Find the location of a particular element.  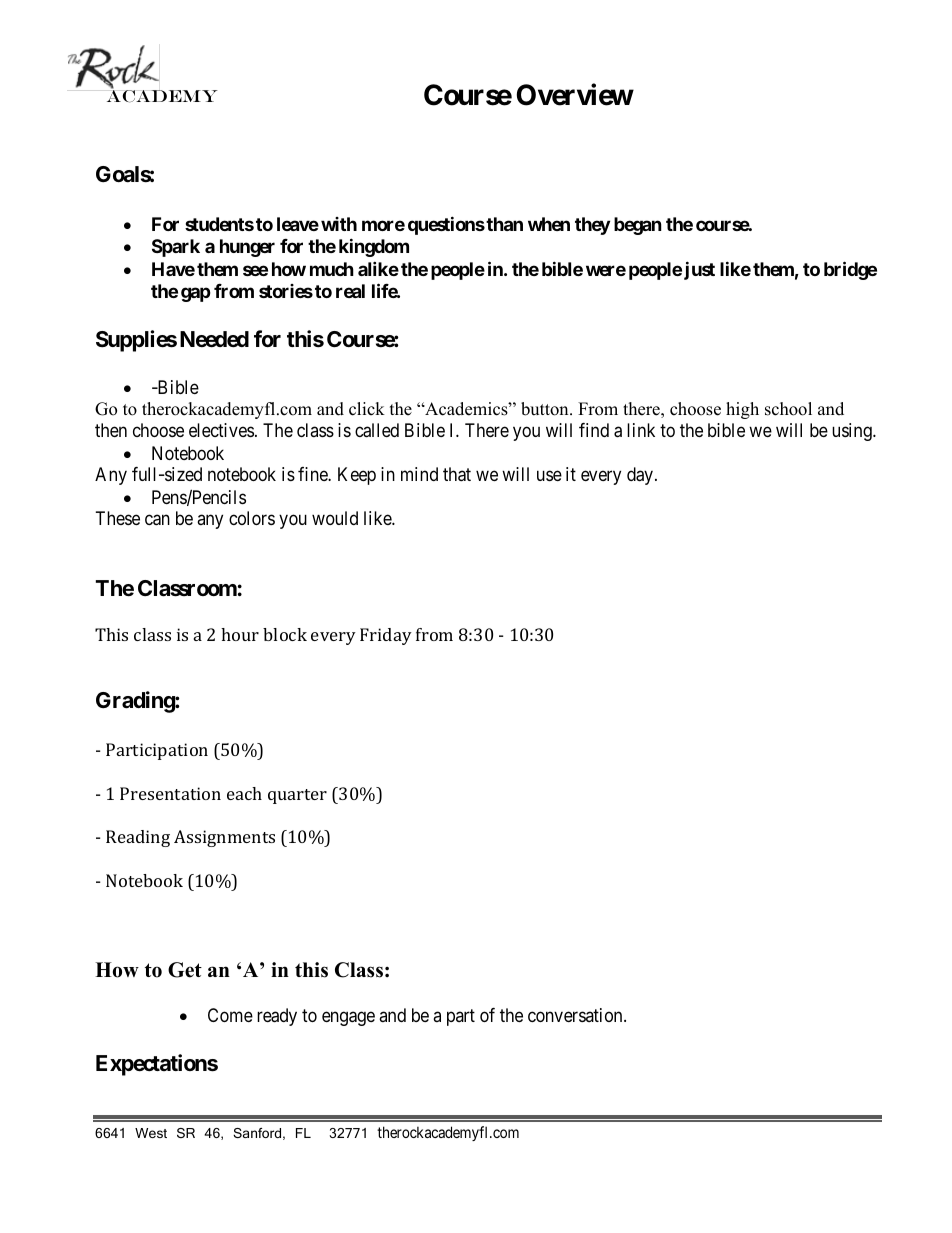

using is located at coordinates (853, 432).
